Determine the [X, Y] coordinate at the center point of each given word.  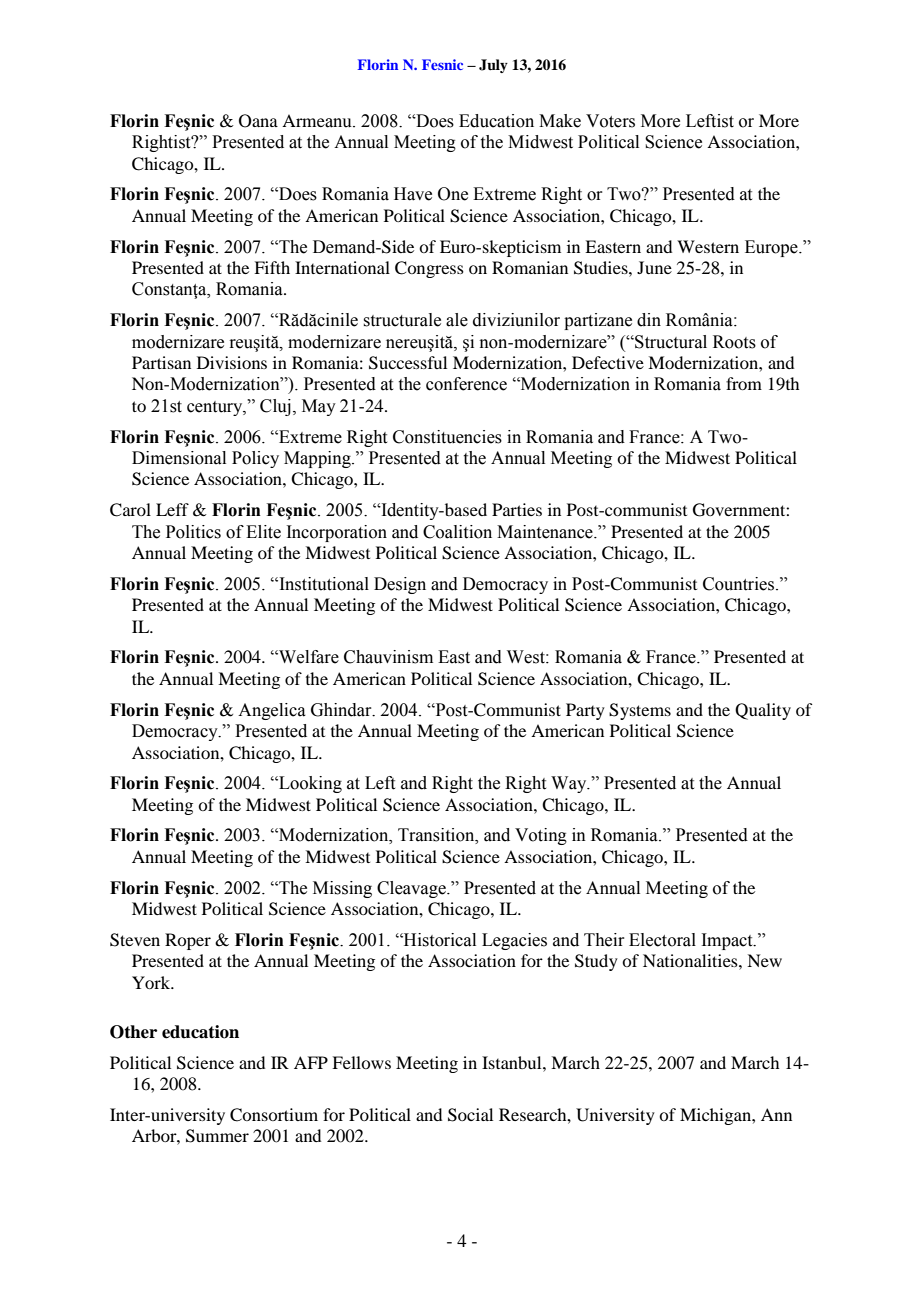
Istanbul [513, 1062]
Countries [740, 584]
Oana [258, 121]
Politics [193, 532]
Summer [217, 1136]
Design [400, 585]
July [493, 66]
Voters [610, 121]
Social [470, 1115]
